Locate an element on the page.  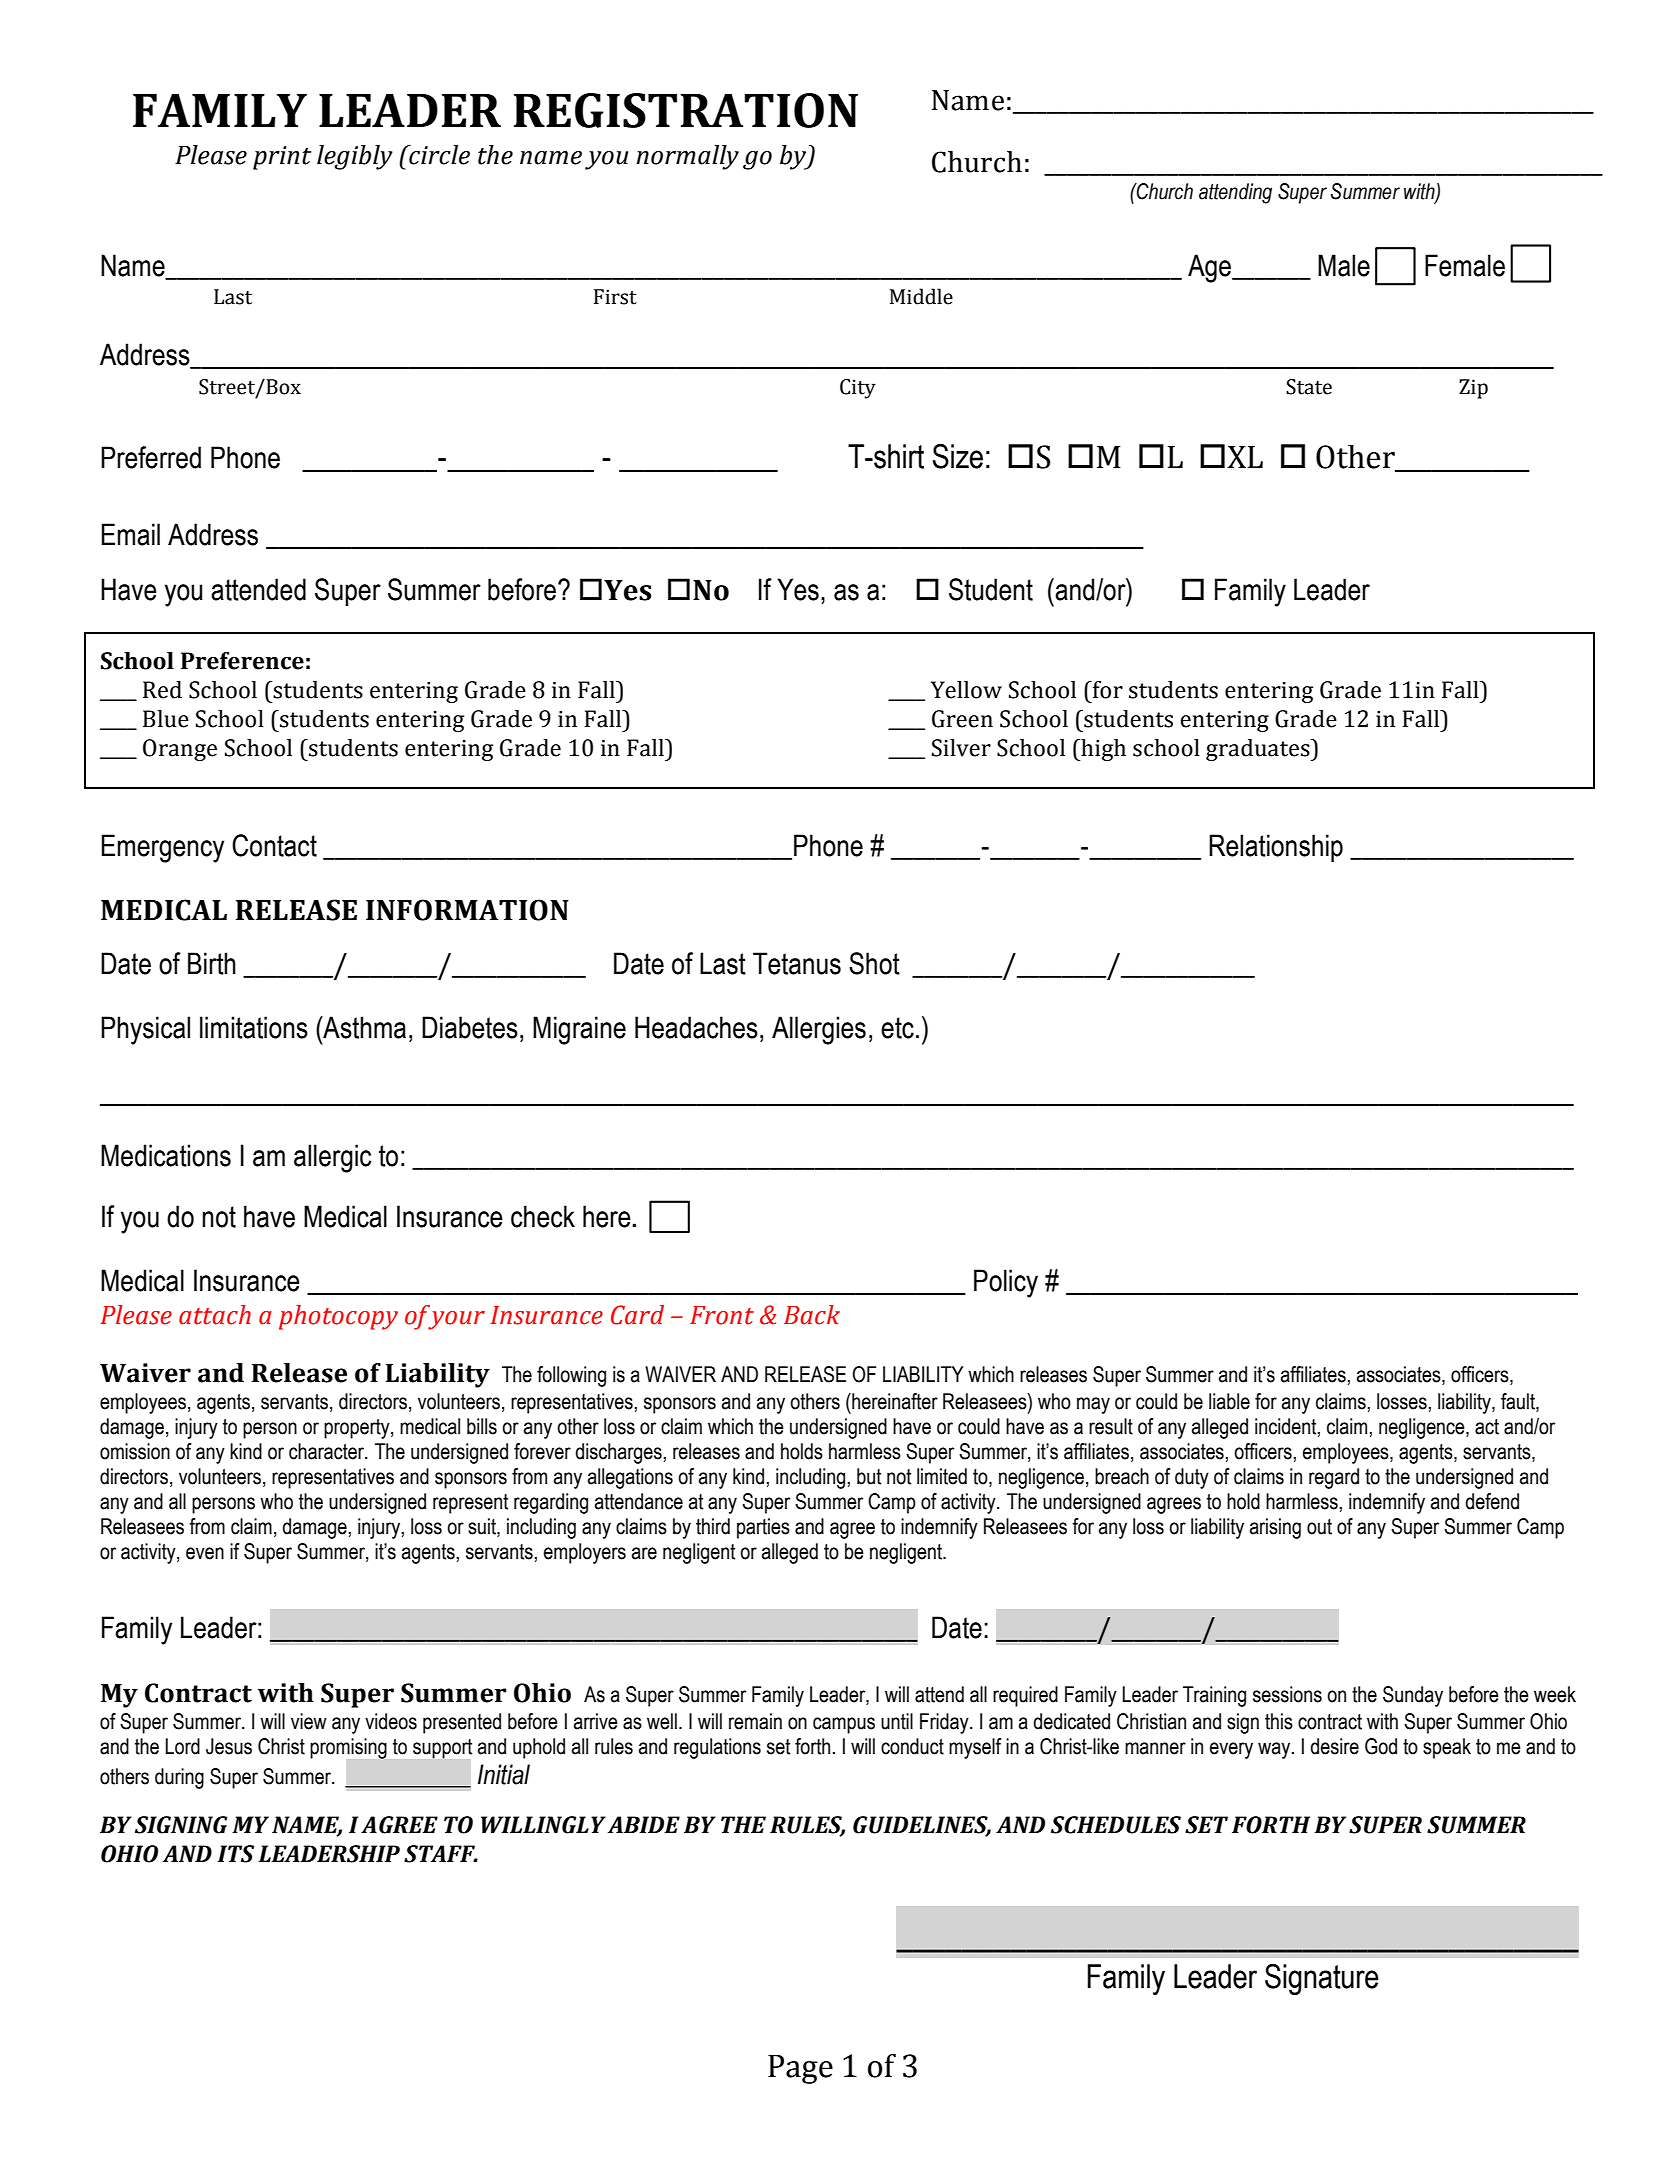
Allergies is located at coordinates (819, 1030).
